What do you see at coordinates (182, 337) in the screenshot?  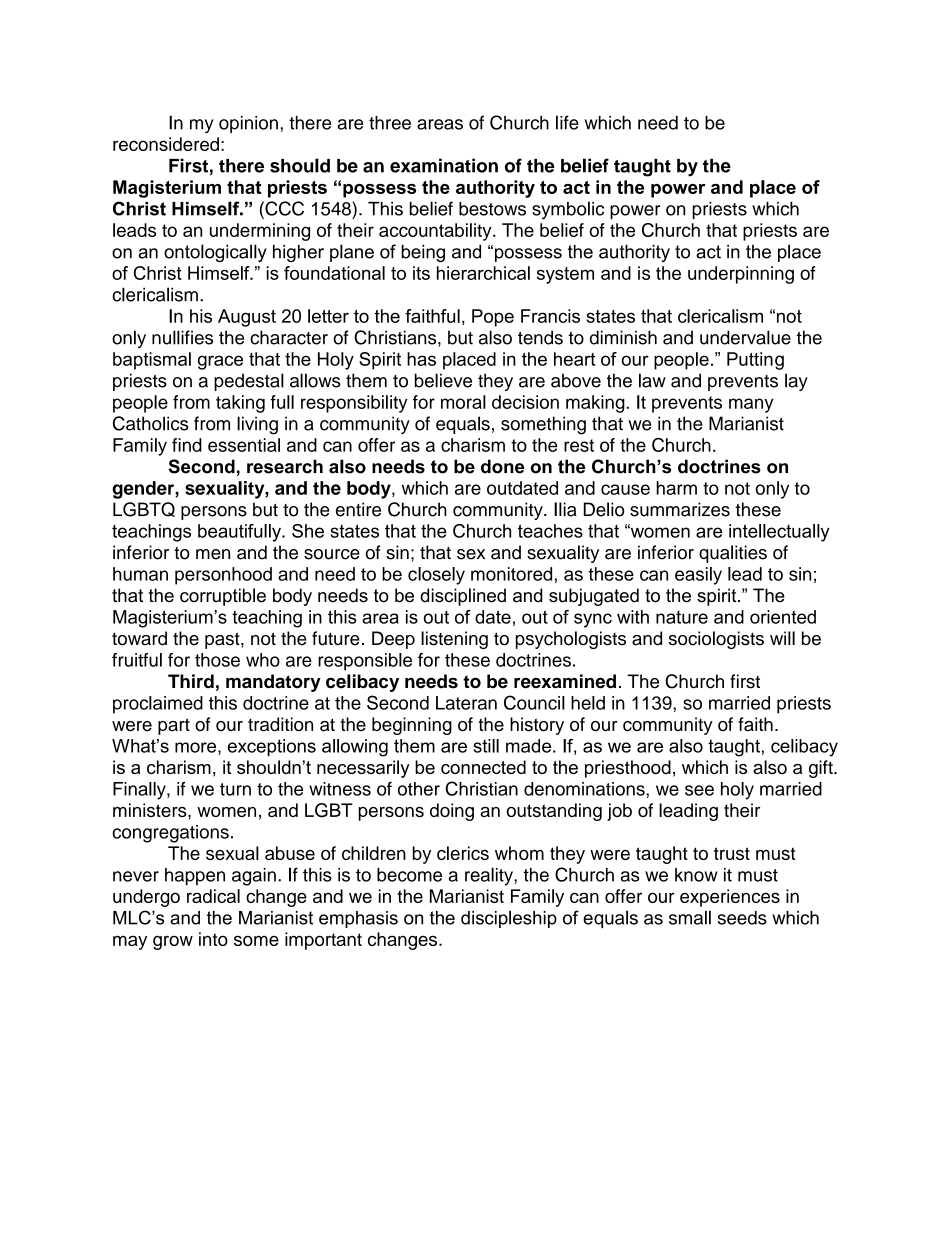 I see `nullifies` at bounding box center [182, 337].
